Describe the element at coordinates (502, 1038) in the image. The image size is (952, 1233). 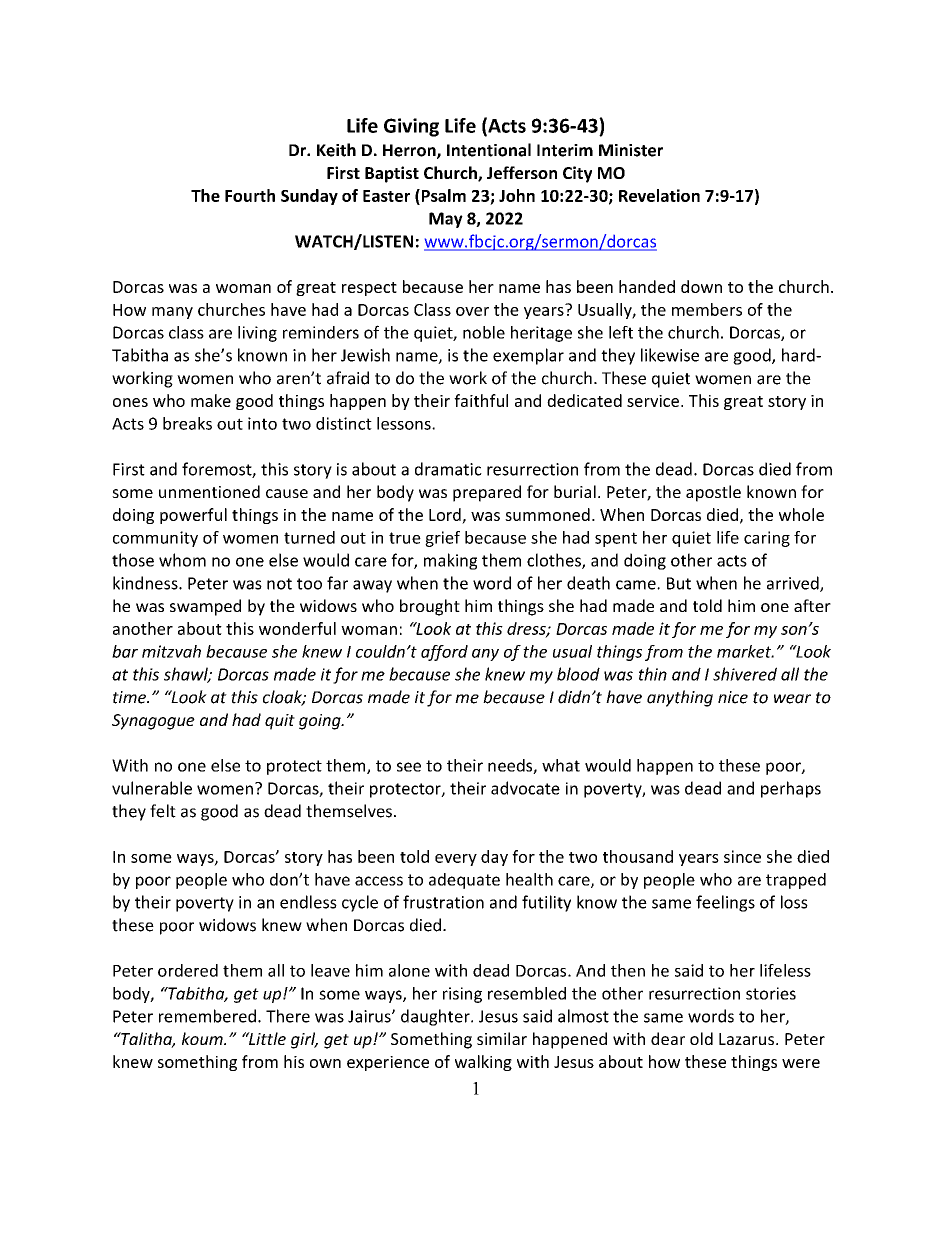
I see `similar` at that location.
